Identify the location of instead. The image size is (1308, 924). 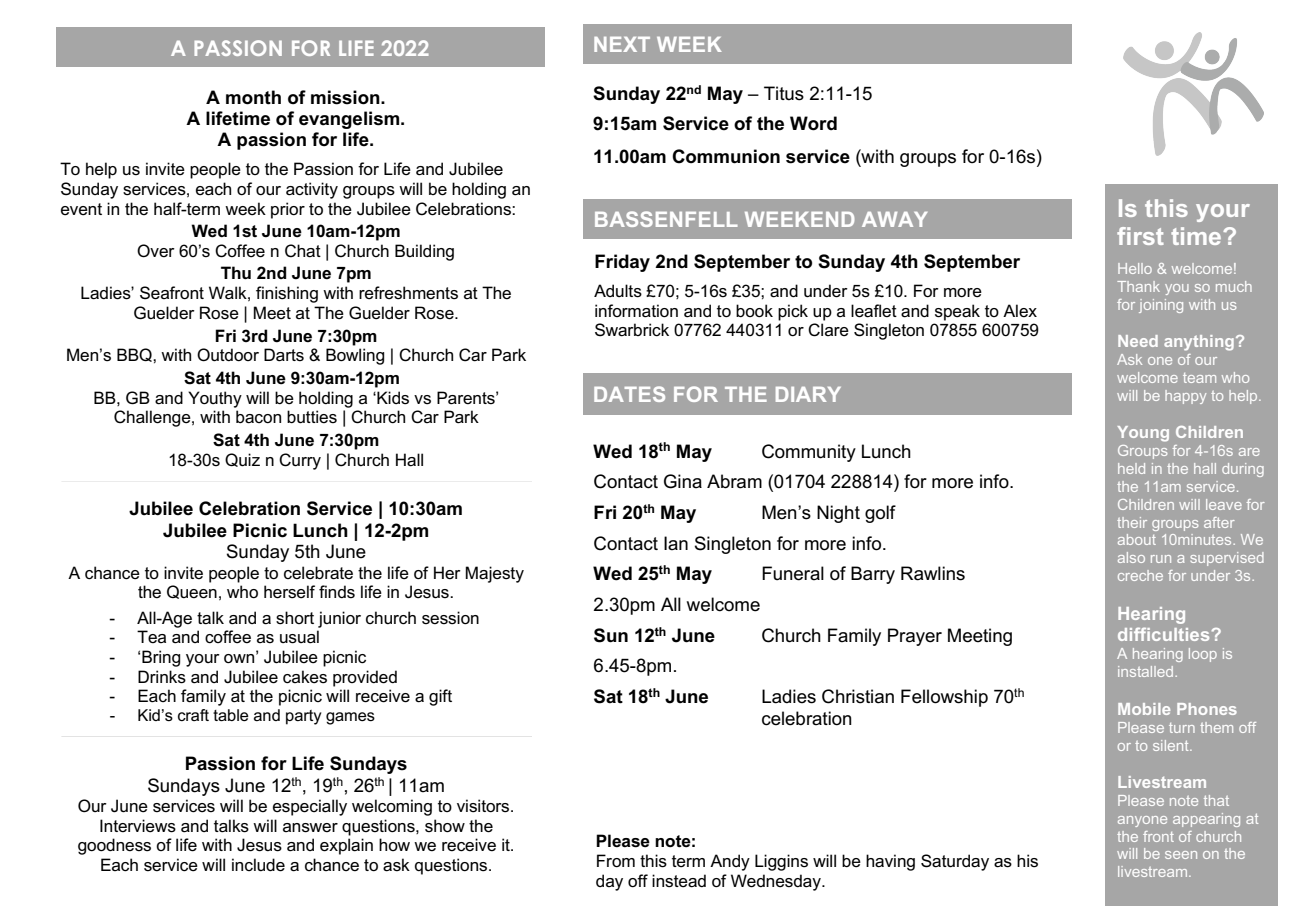
(679, 881).
